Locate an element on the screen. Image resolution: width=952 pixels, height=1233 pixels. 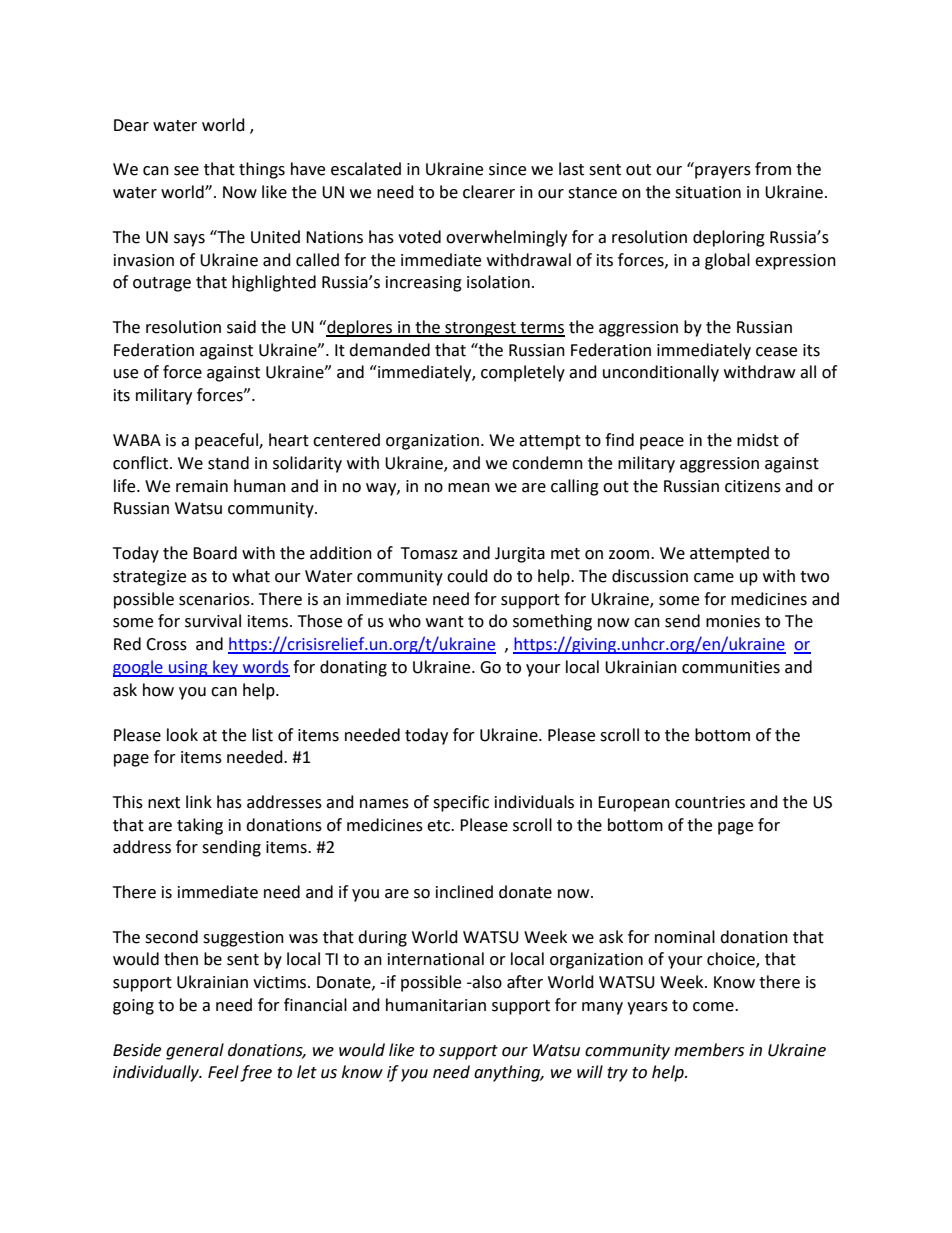
midst is located at coordinates (758, 440).
